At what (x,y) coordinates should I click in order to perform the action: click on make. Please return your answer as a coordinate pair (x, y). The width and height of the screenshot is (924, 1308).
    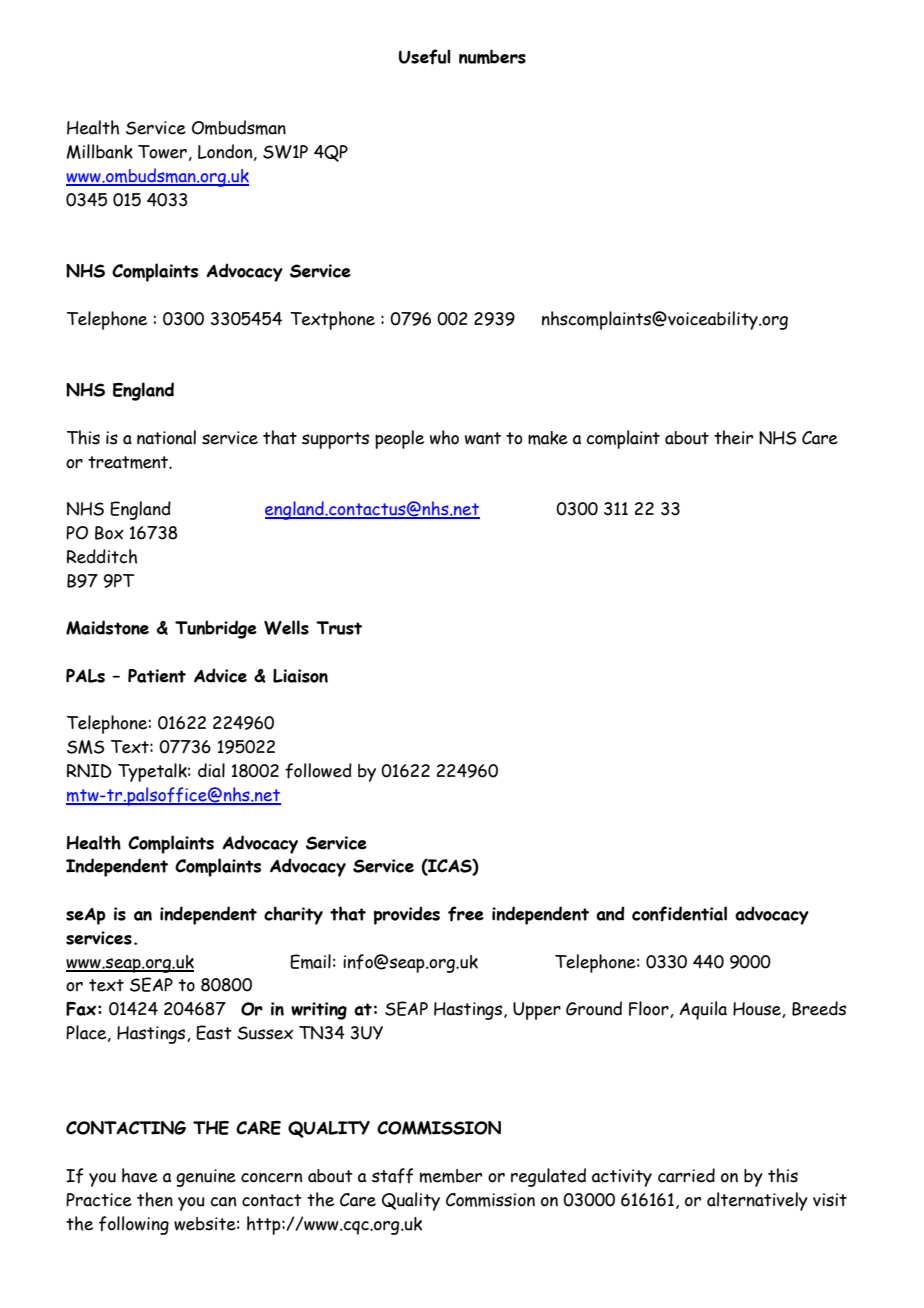
    Looking at the image, I should click on (548, 438).
